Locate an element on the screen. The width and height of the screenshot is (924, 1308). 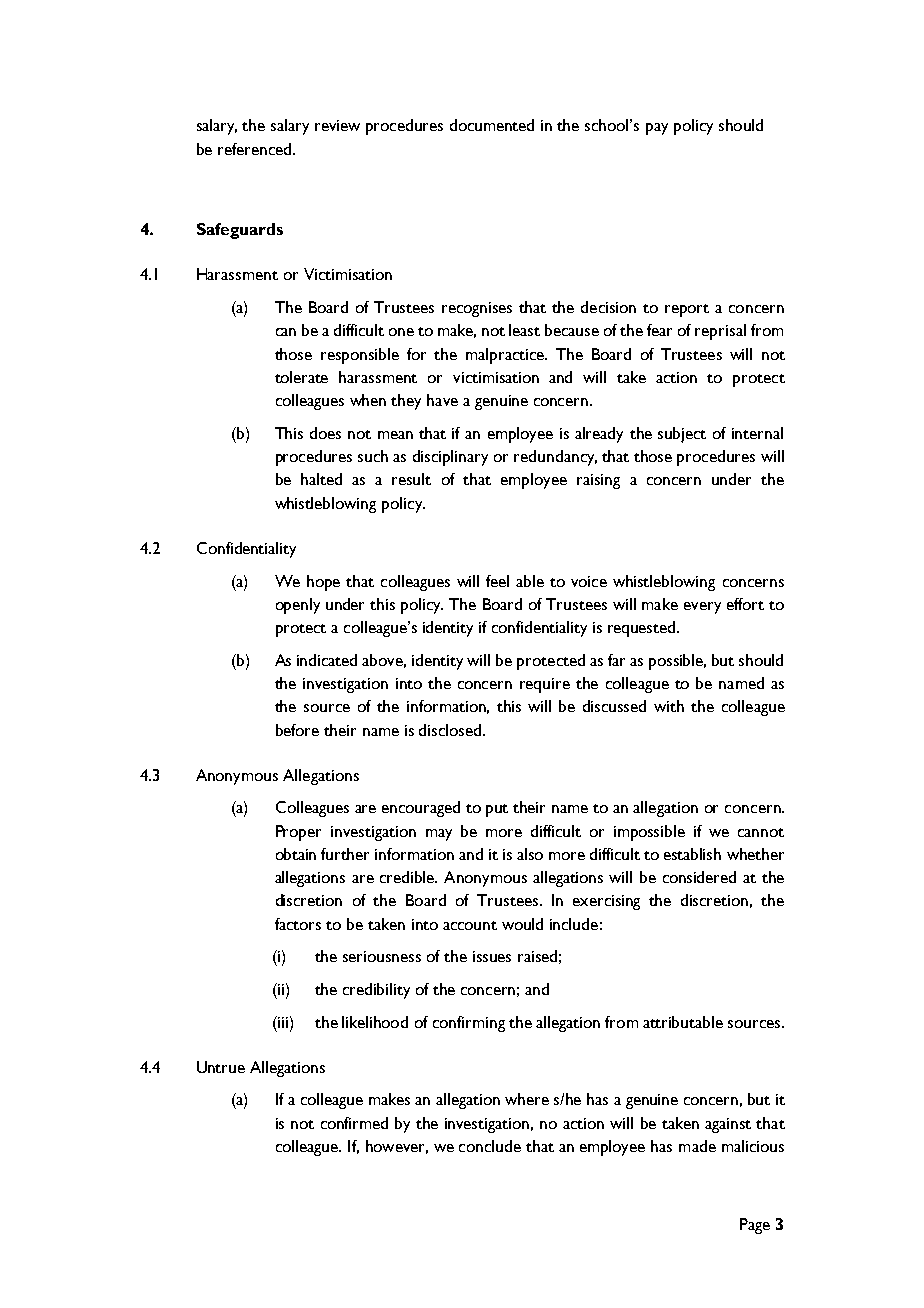
openly is located at coordinates (298, 606).
